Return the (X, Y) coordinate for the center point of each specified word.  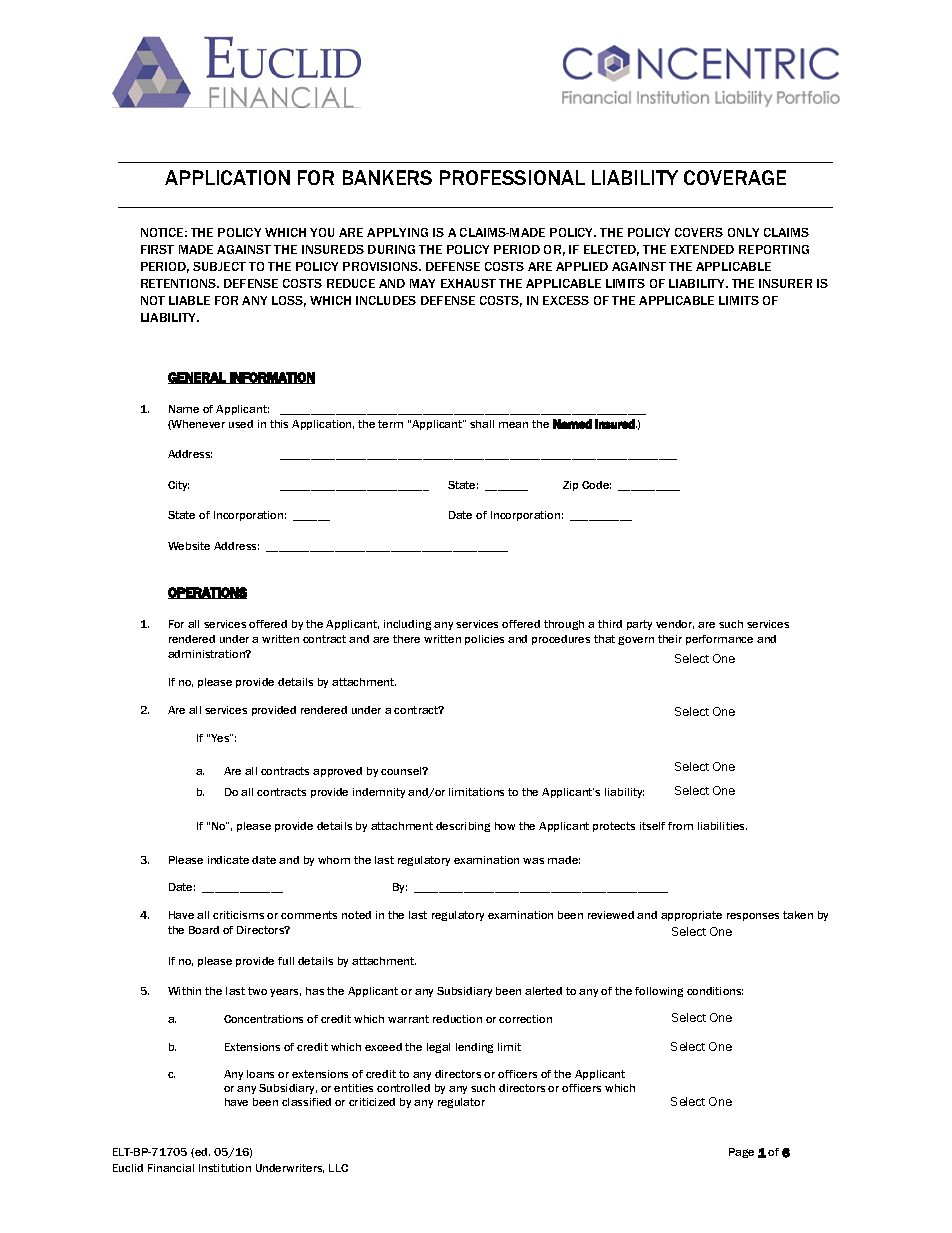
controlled (403, 1088)
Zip (570, 486)
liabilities (722, 826)
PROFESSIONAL (512, 177)
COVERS (699, 232)
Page (741, 1153)
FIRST (157, 249)
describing (463, 827)
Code (596, 485)
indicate (228, 860)
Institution (225, 1168)
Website (189, 546)
